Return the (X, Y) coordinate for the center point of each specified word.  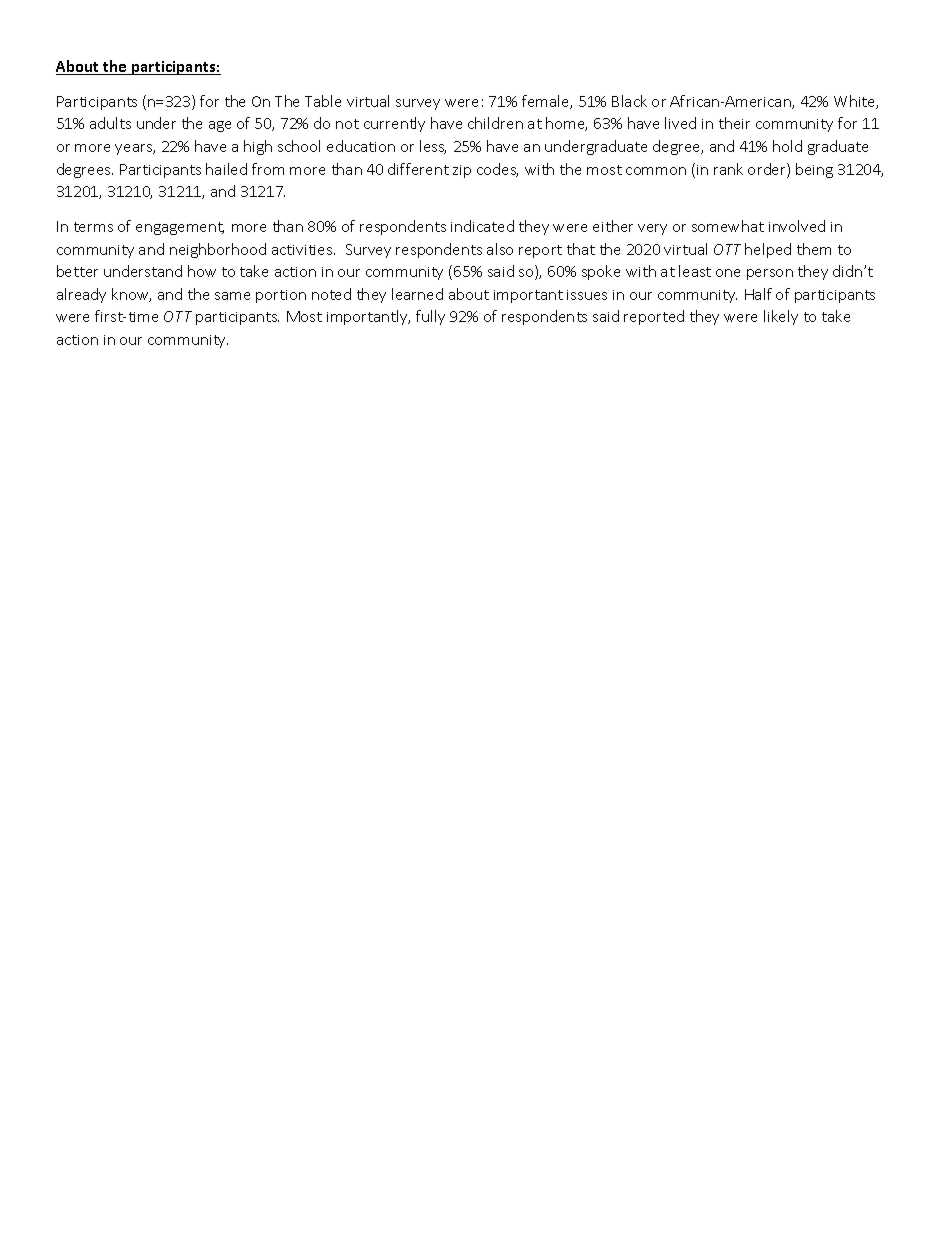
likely (781, 317)
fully (430, 317)
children (495, 123)
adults (110, 123)
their (734, 123)
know (131, 295)
